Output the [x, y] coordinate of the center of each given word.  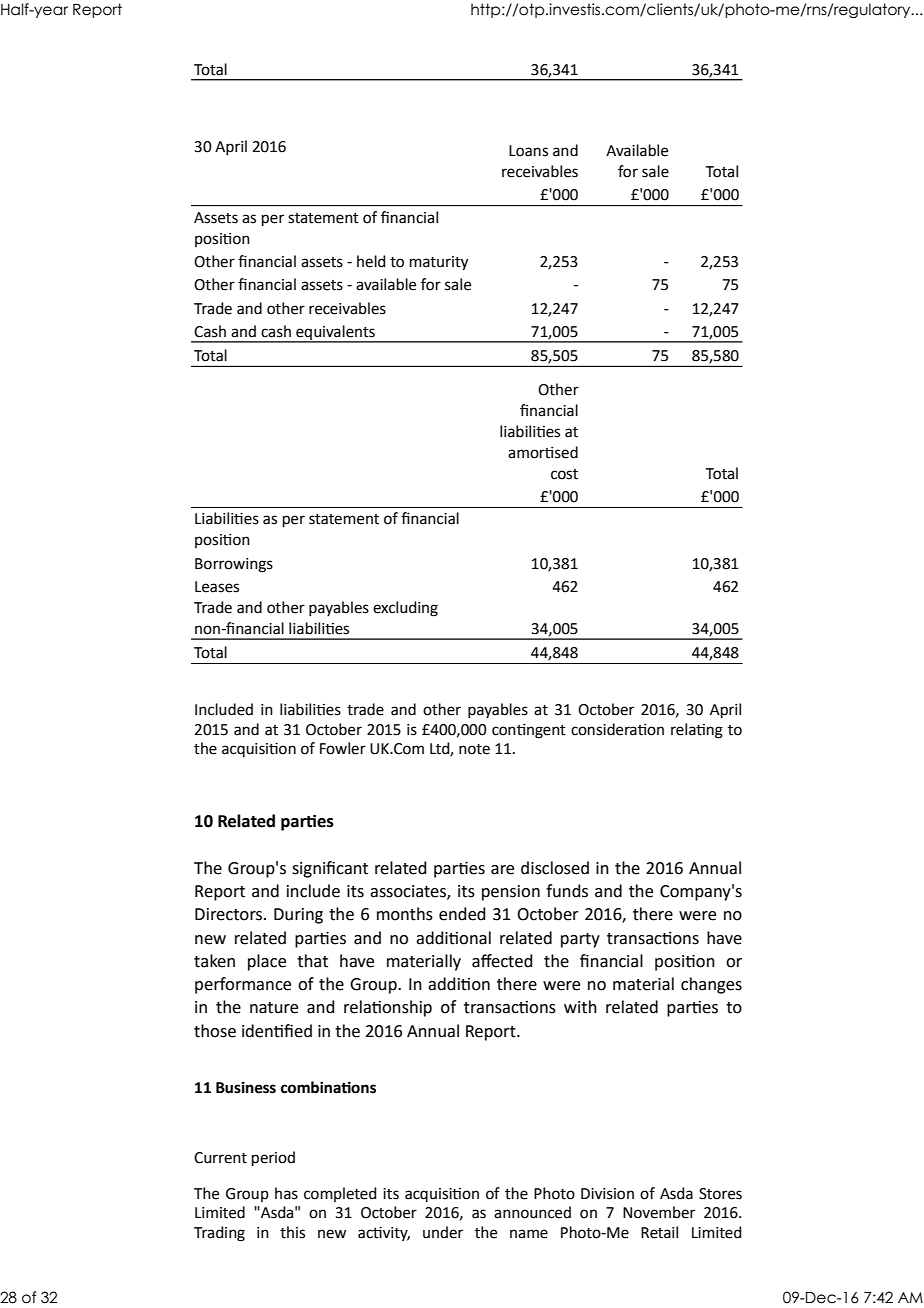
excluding [405, 609]
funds [567, 891]
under [443, 1232]
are [502, 870]
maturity [439, 263]
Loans [528, 151]
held [371, 261]
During [298, 916]
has [286, 1193]
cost [564, 474]
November [659, 1212]
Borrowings [234, 565]
